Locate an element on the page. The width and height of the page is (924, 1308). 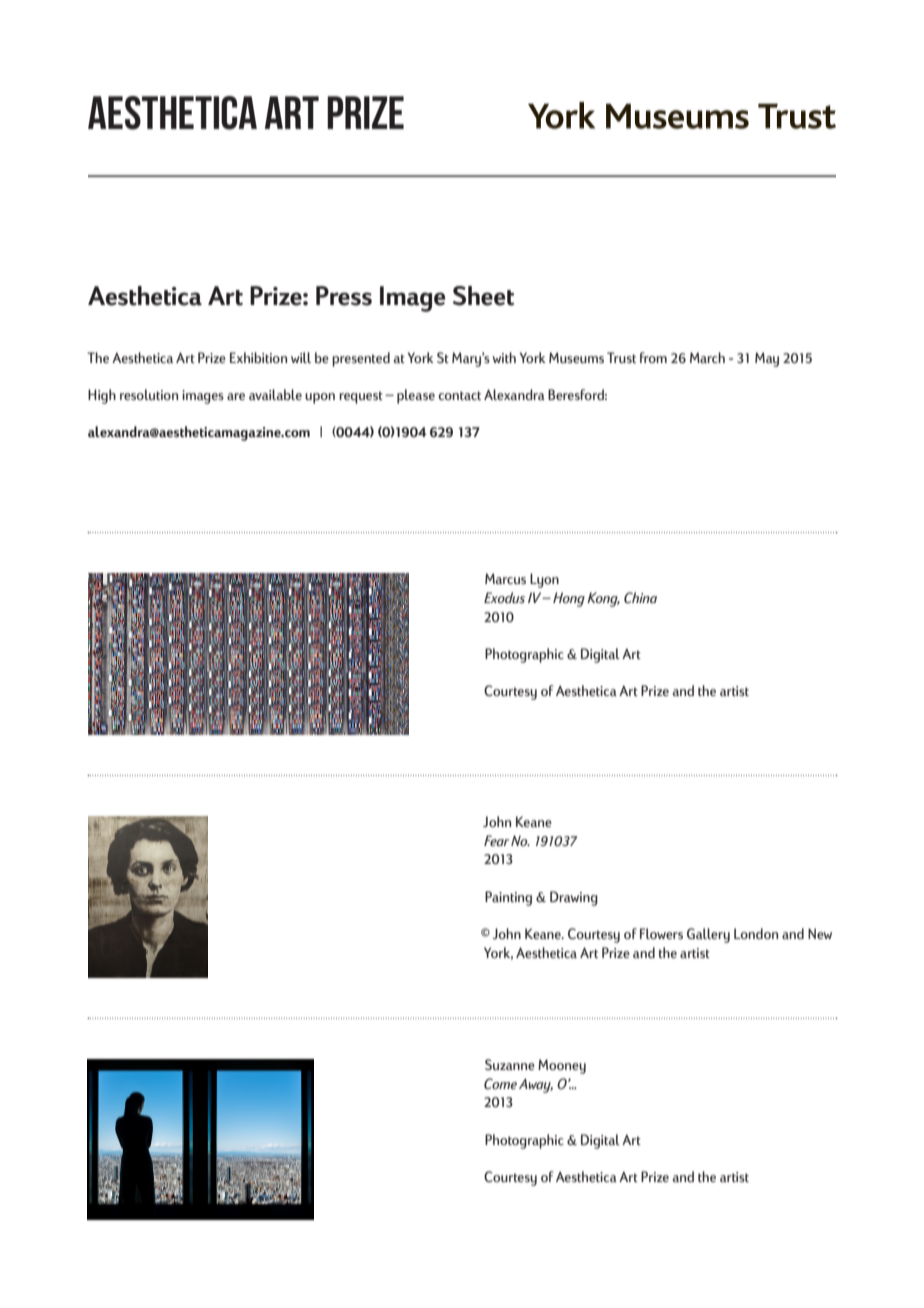
Sheet is located at coordinates (483, 296).
